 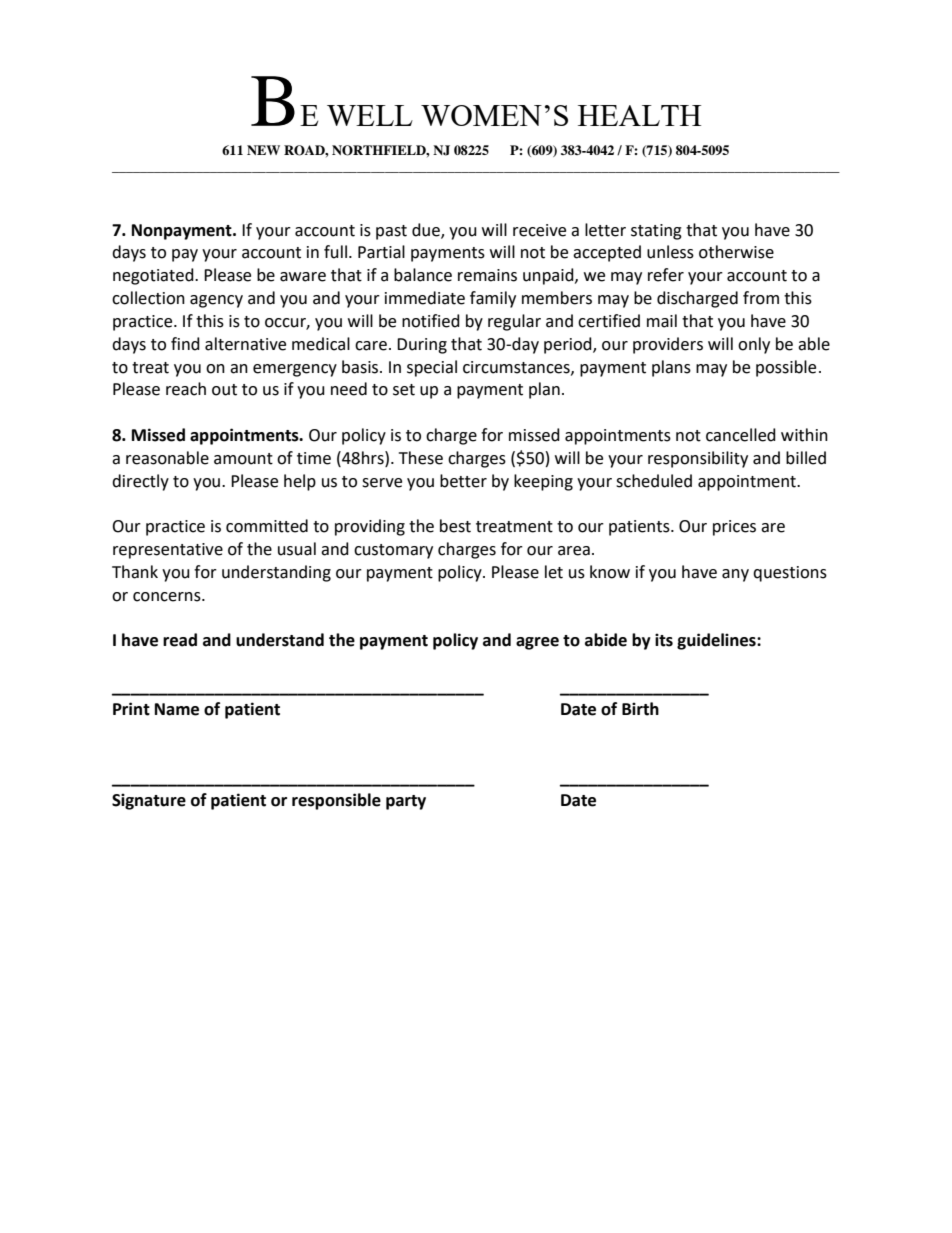 I want to click on best, so click(x=455, y=526).
